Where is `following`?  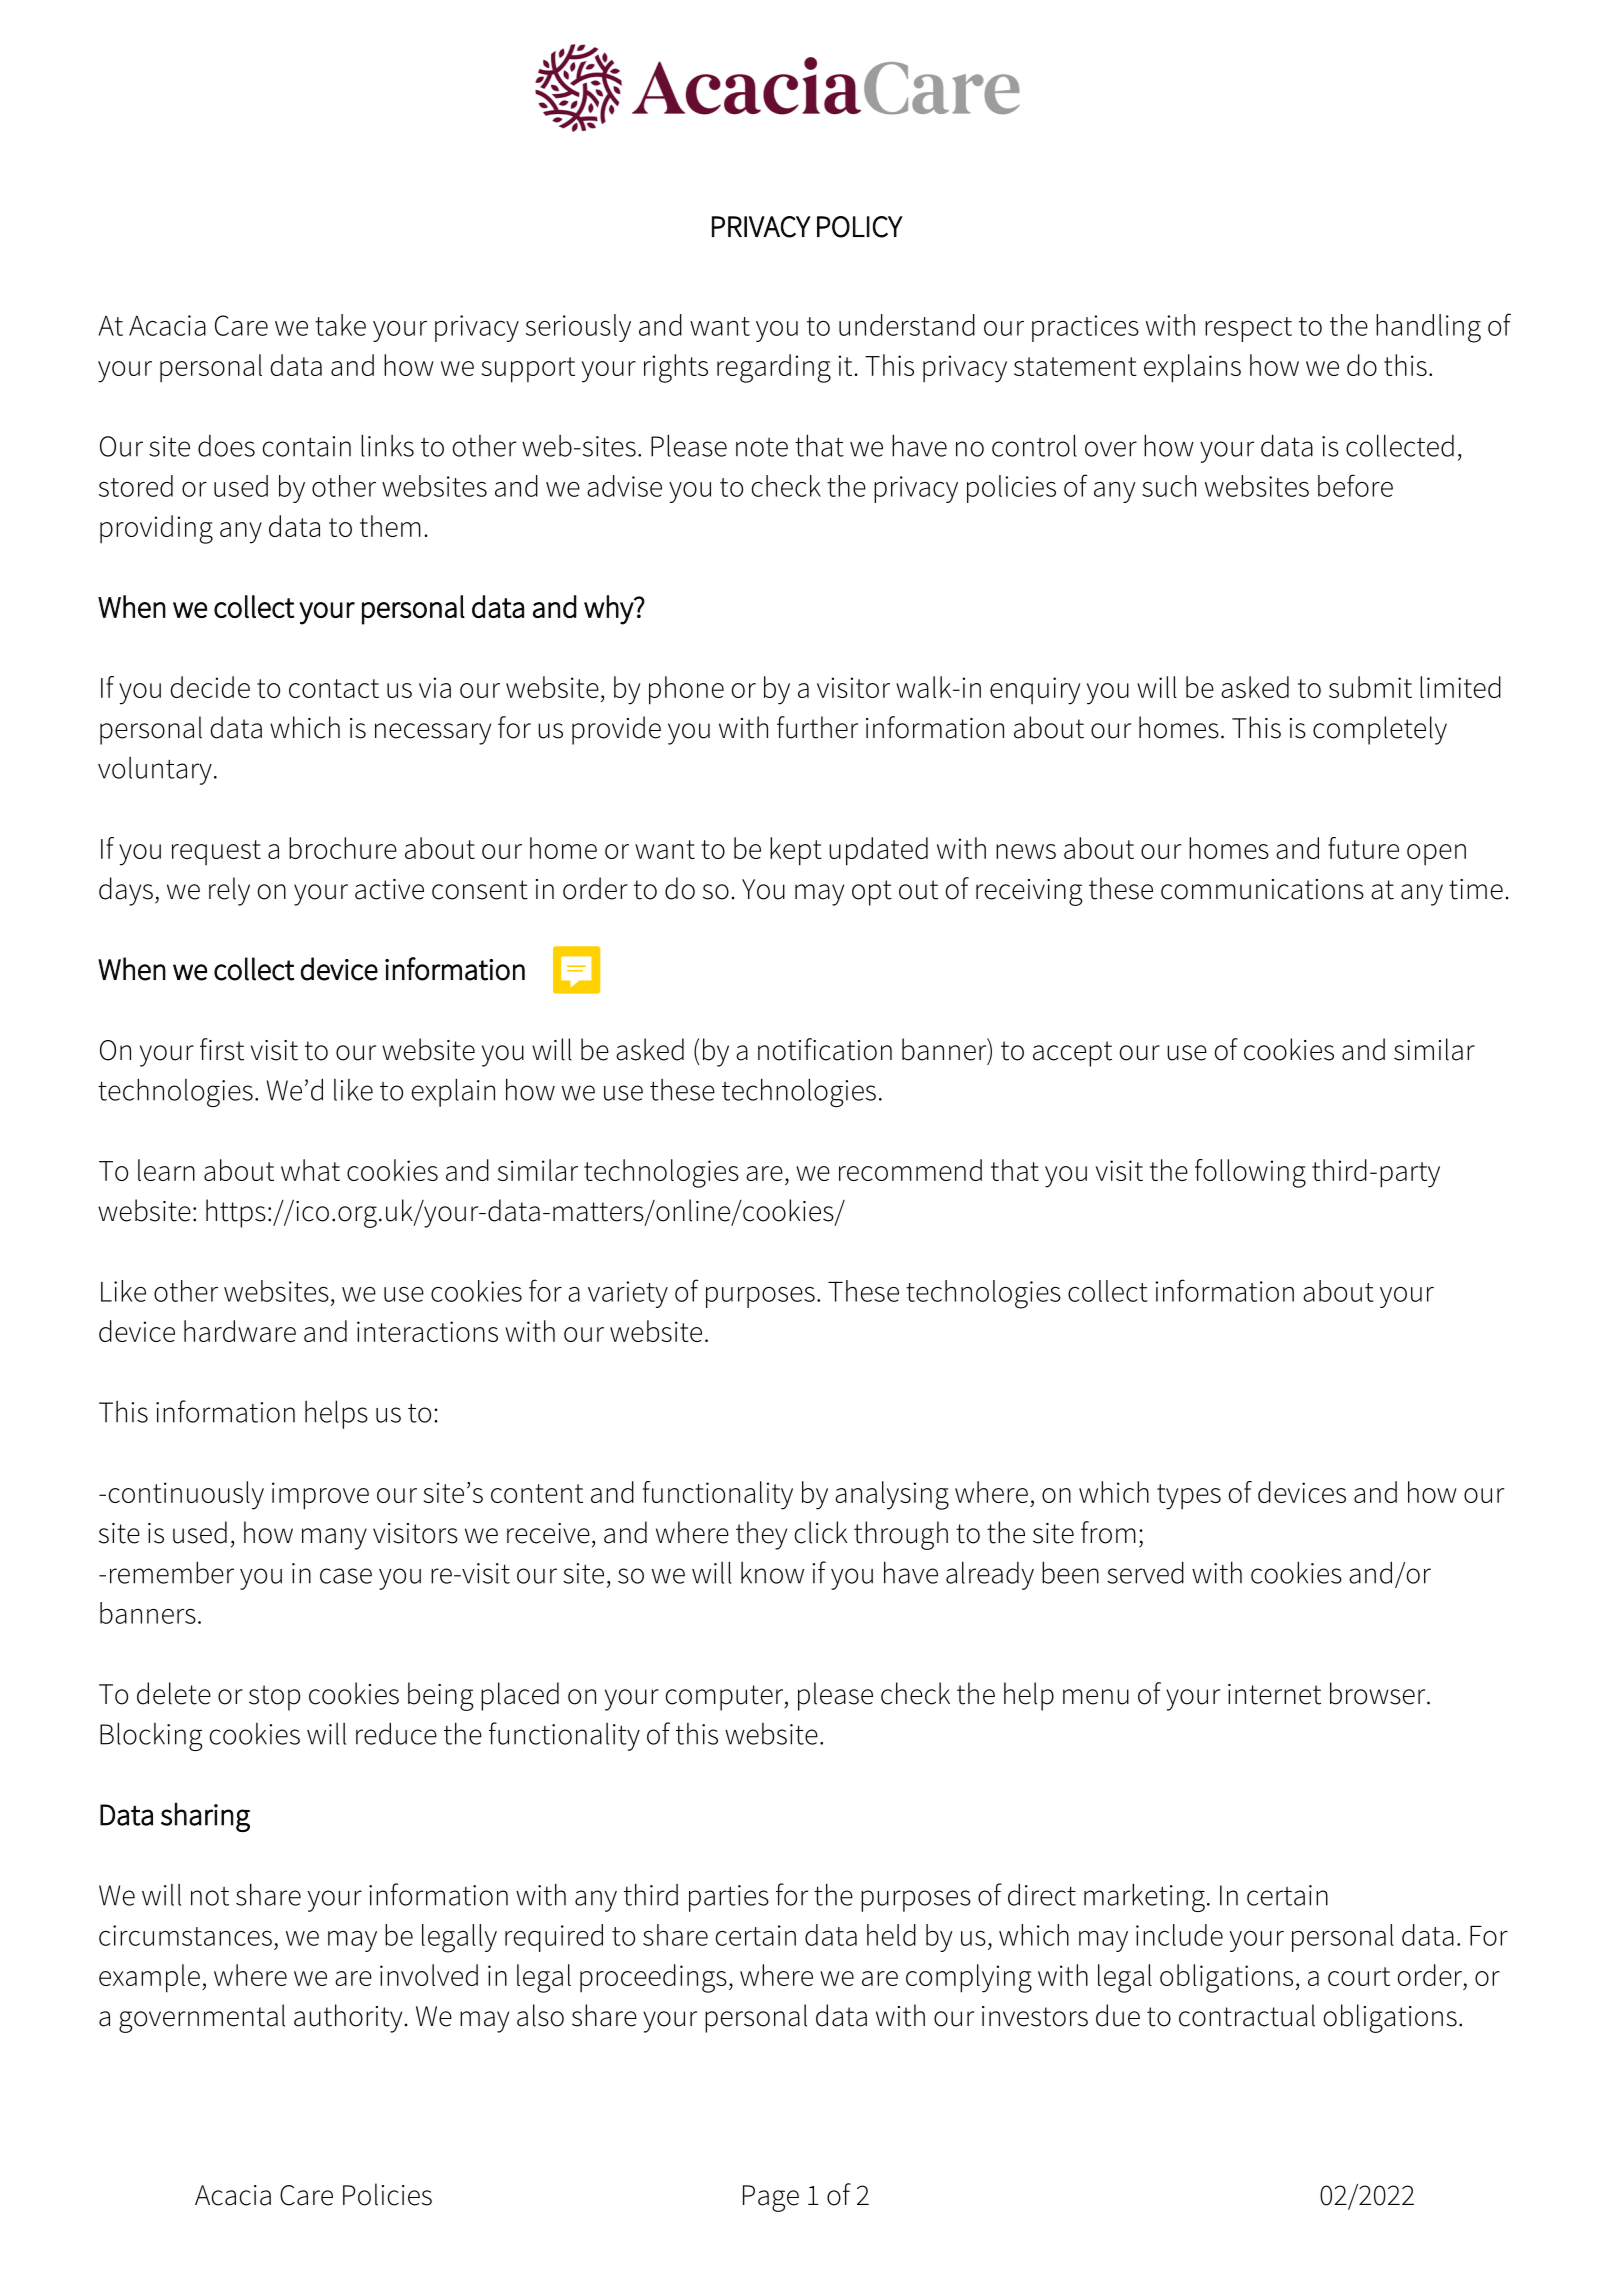 following is located at coordinates (1250, 1173).
